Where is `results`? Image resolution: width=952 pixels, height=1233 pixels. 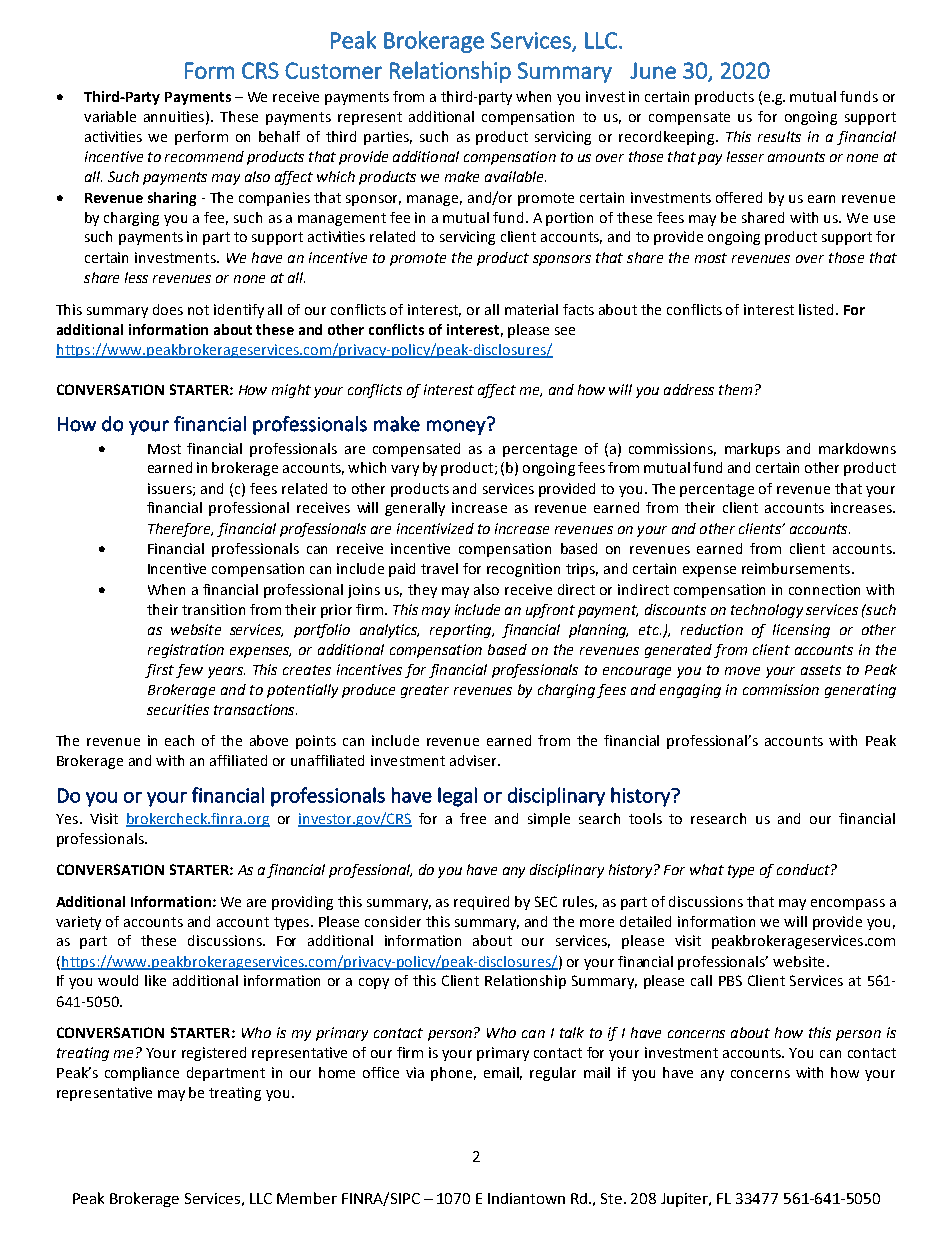 results is located at coordinates (779, 136).
